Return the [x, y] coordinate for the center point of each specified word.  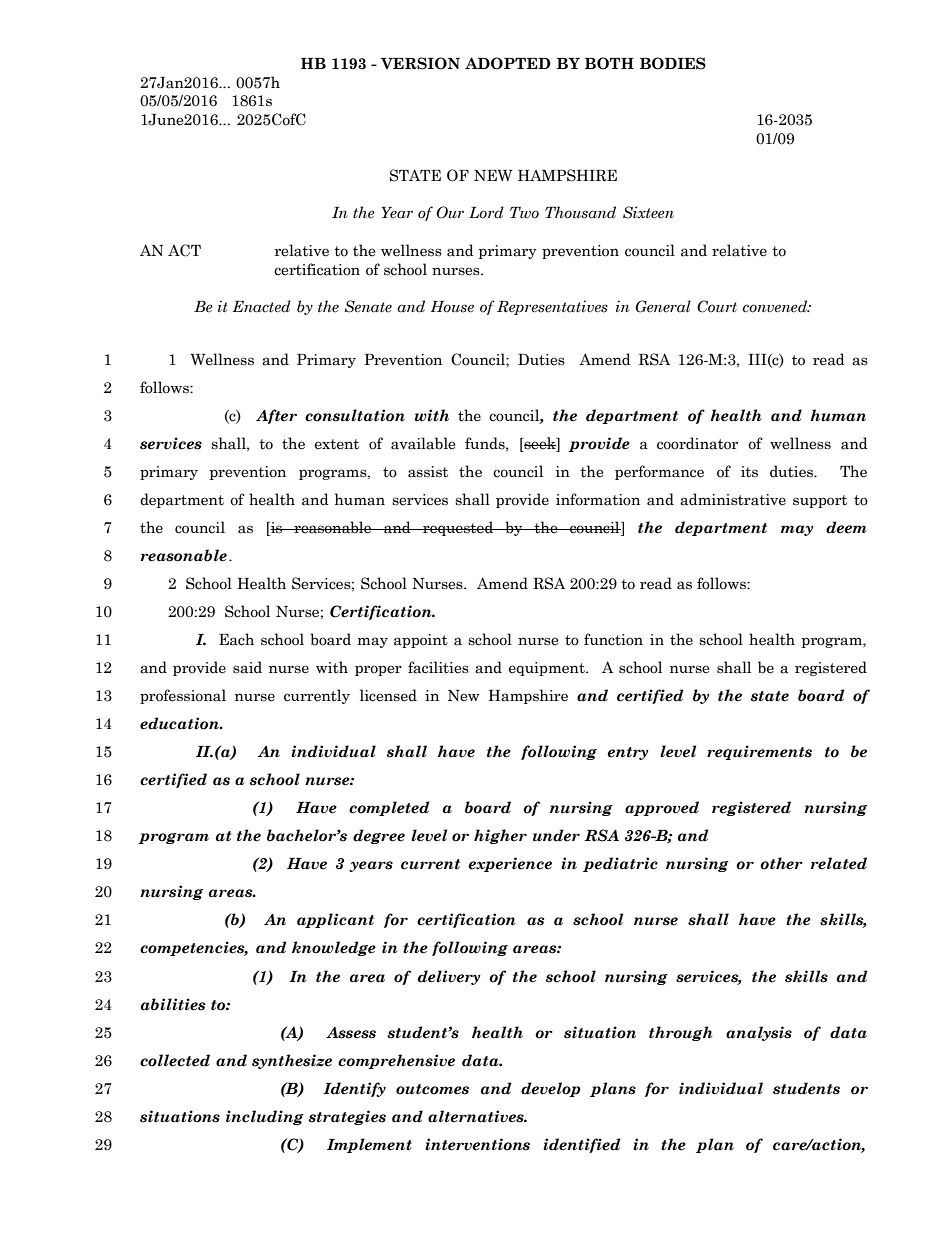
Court [717, 306]
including [265, 1117]
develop [551, 1089]
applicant [335, 920]
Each [236, 639]
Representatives [552, 307]
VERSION [420, 63]
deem [846, 527]
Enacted [261, 306]
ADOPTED [508, 63]
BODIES [673, 63]
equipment [548, 669]
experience [510, 864]
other [781, 863]
